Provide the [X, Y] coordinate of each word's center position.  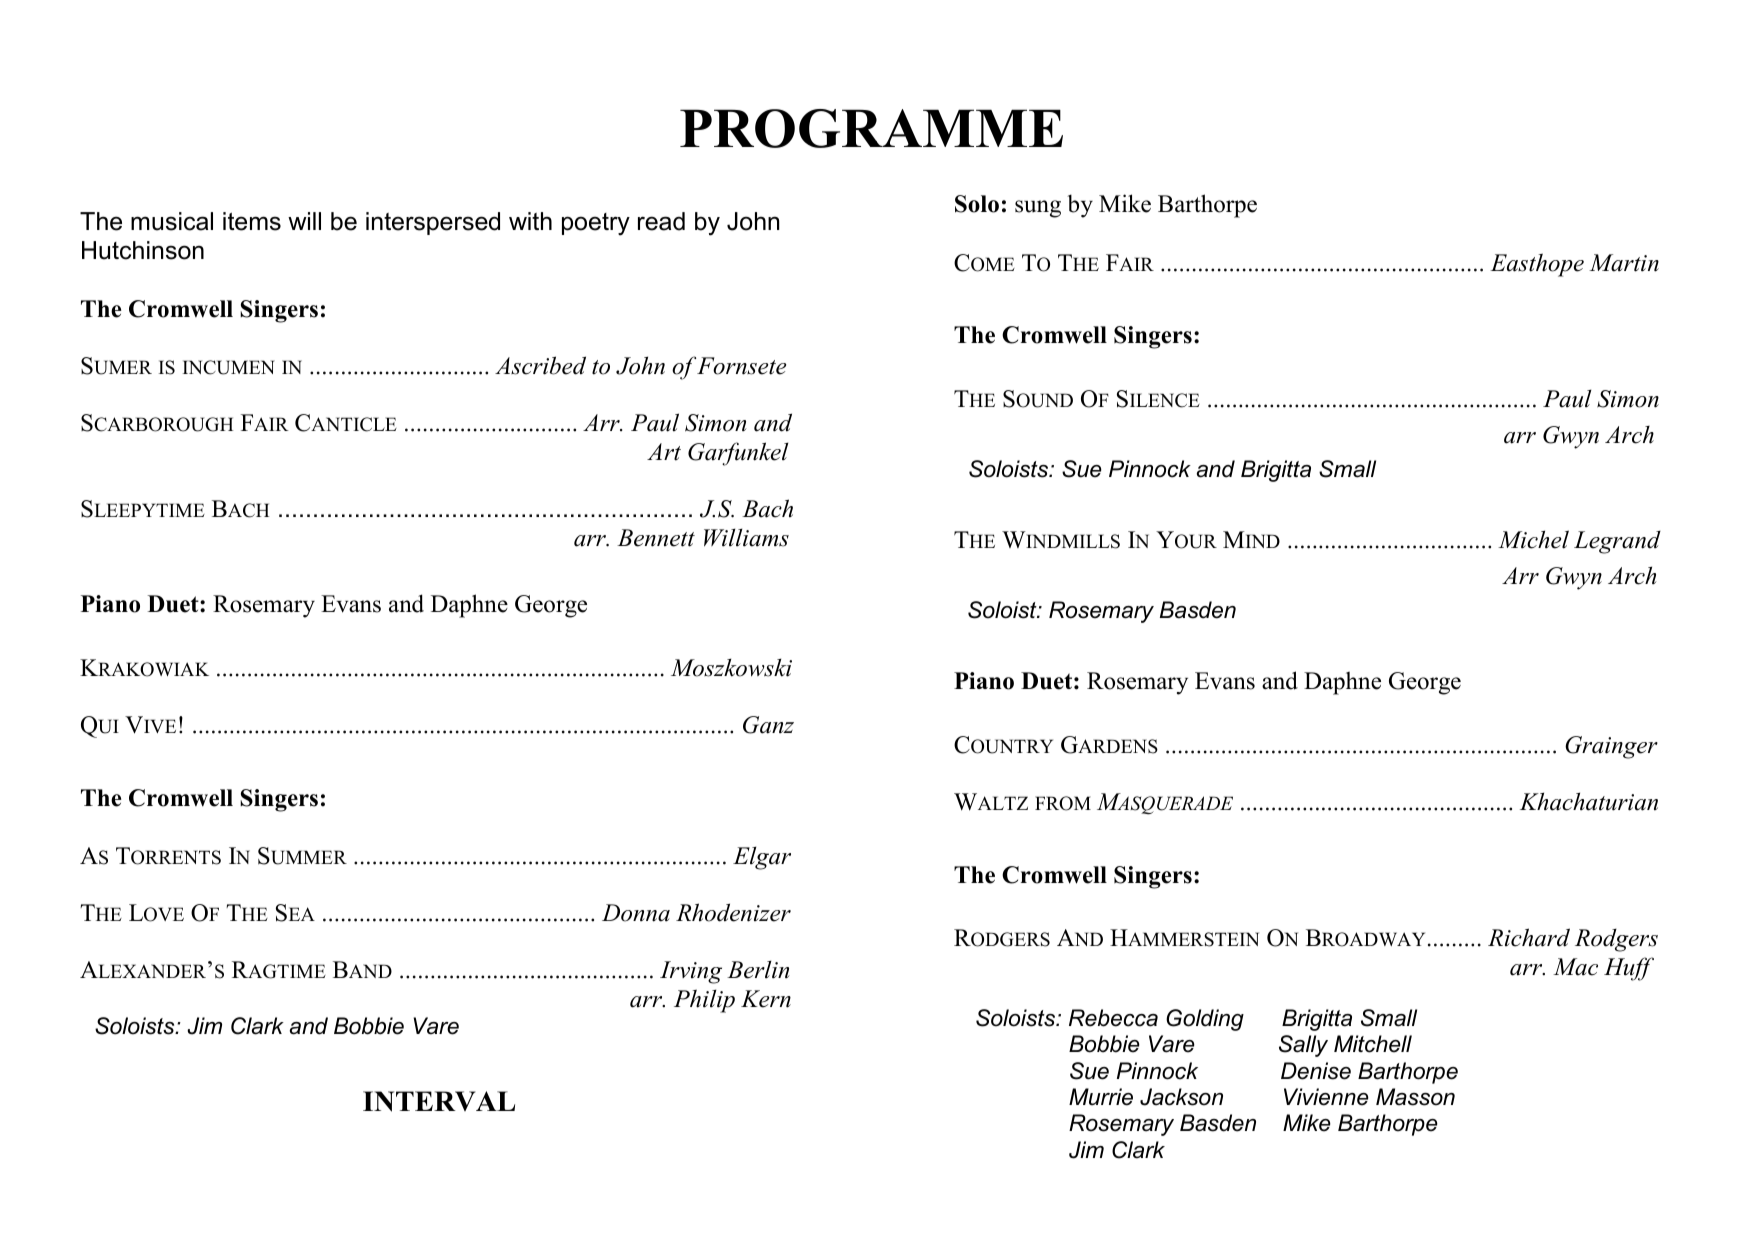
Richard [1529, 937]
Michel [1533, 539]
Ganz [768, 725]
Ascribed [540, 365]
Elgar [762, 858]
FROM [1063, 803]
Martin [1624, 263]
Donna [636, 913]
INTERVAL [439, 1101]
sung [1038, 209]
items [252, 221]
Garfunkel [738, 454]
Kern [766, 999]
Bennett [656, 538]
